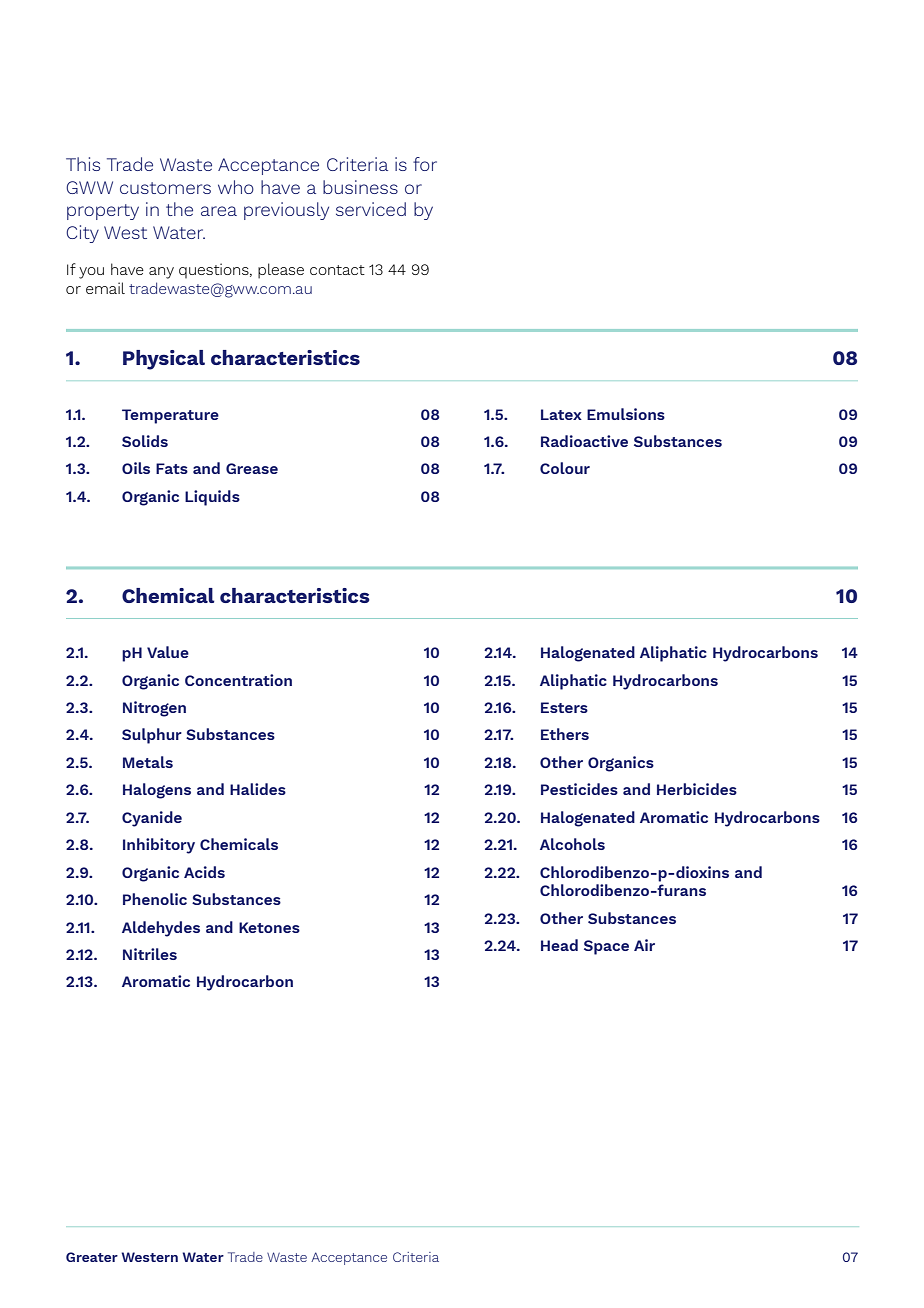 The image size is (924, 1308). What do you see at coordinates (559, 945) in the screenshot?
I see `Head` at bounding box center [559, 945].
